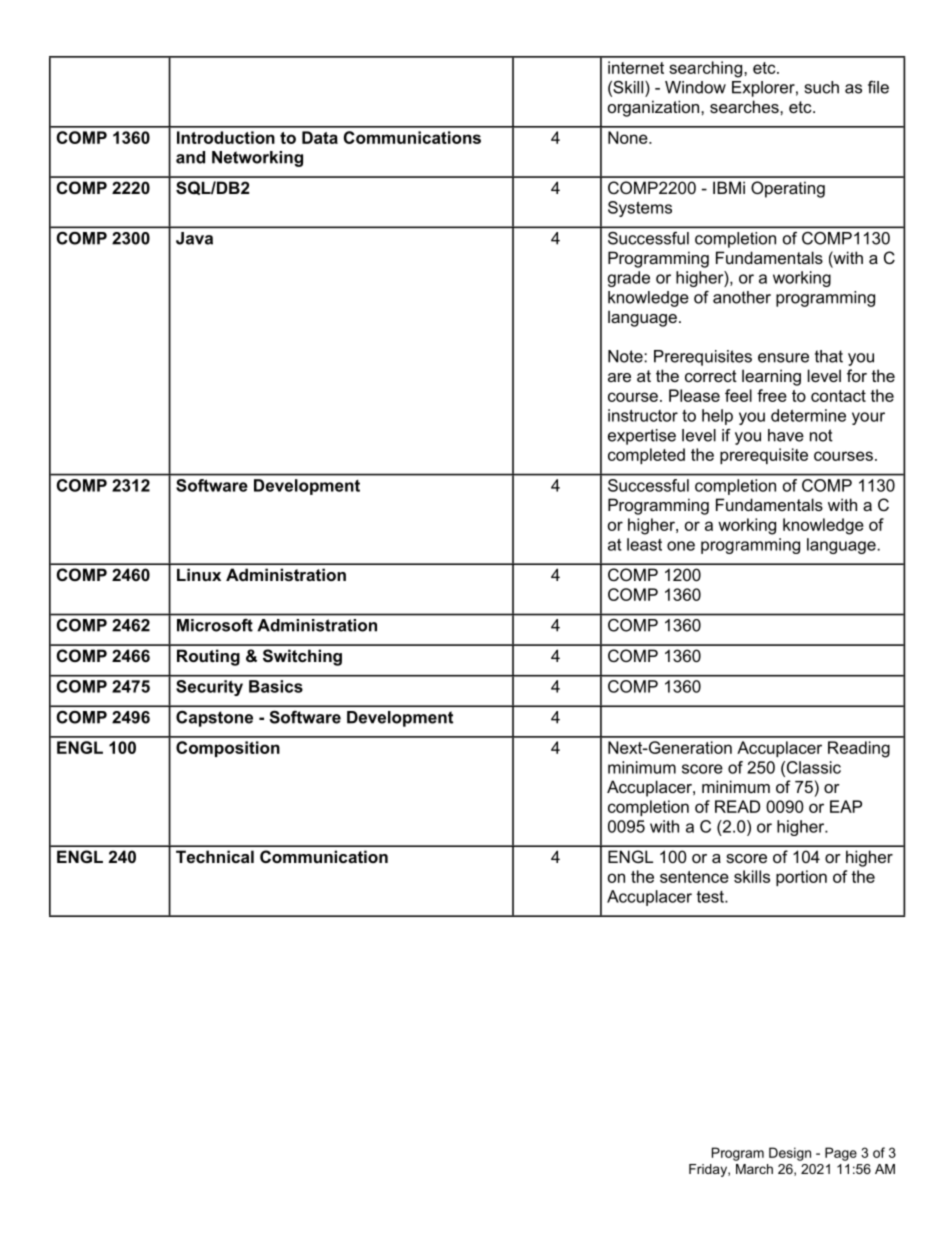 This image has width=952, height=1233. What do you see at coordinates (642, 437) in the image?
I see `expertise` at bounding box center [642, 437].
